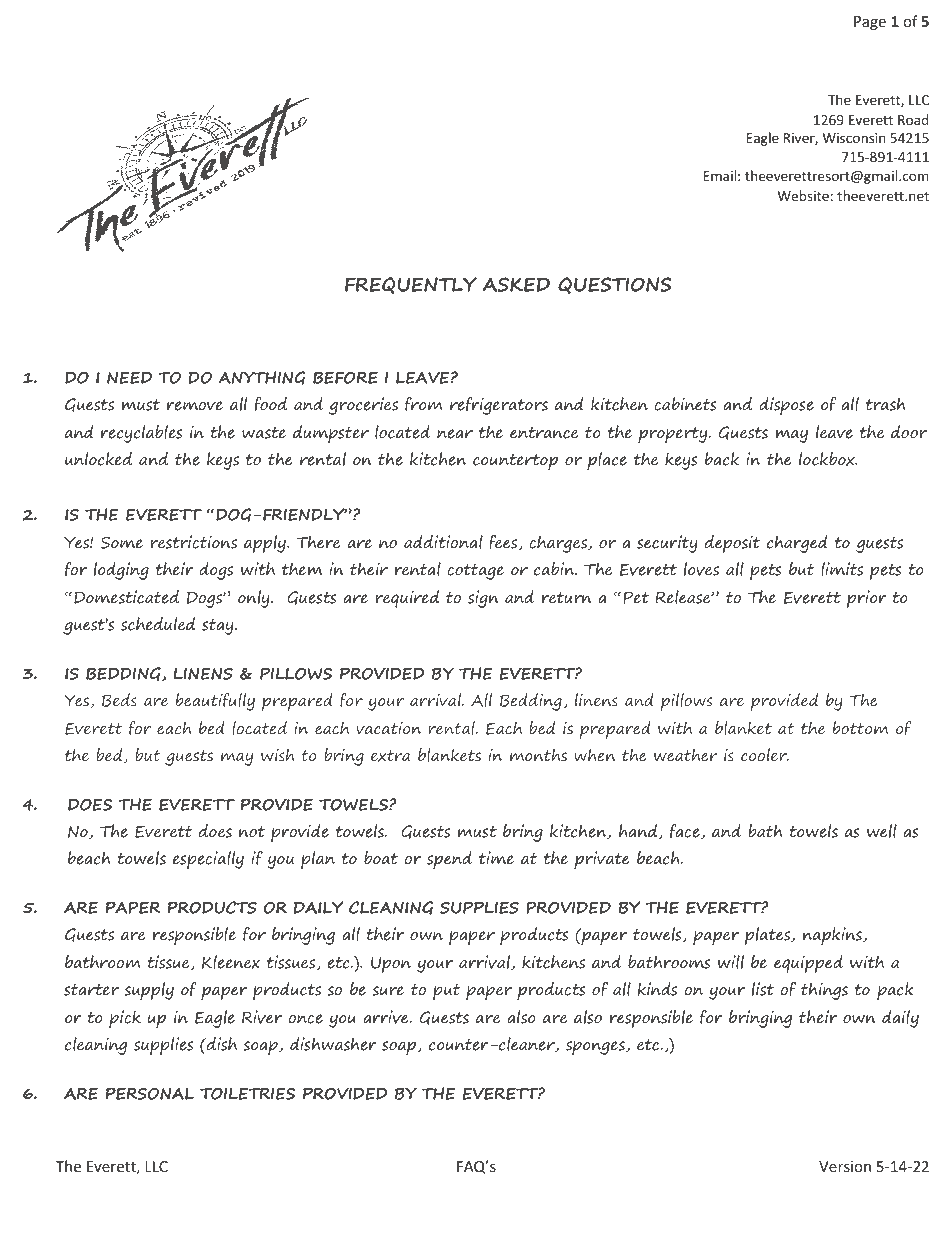  Describe the element at coordinates (538, 755) in the document. I see `months` at that location.
